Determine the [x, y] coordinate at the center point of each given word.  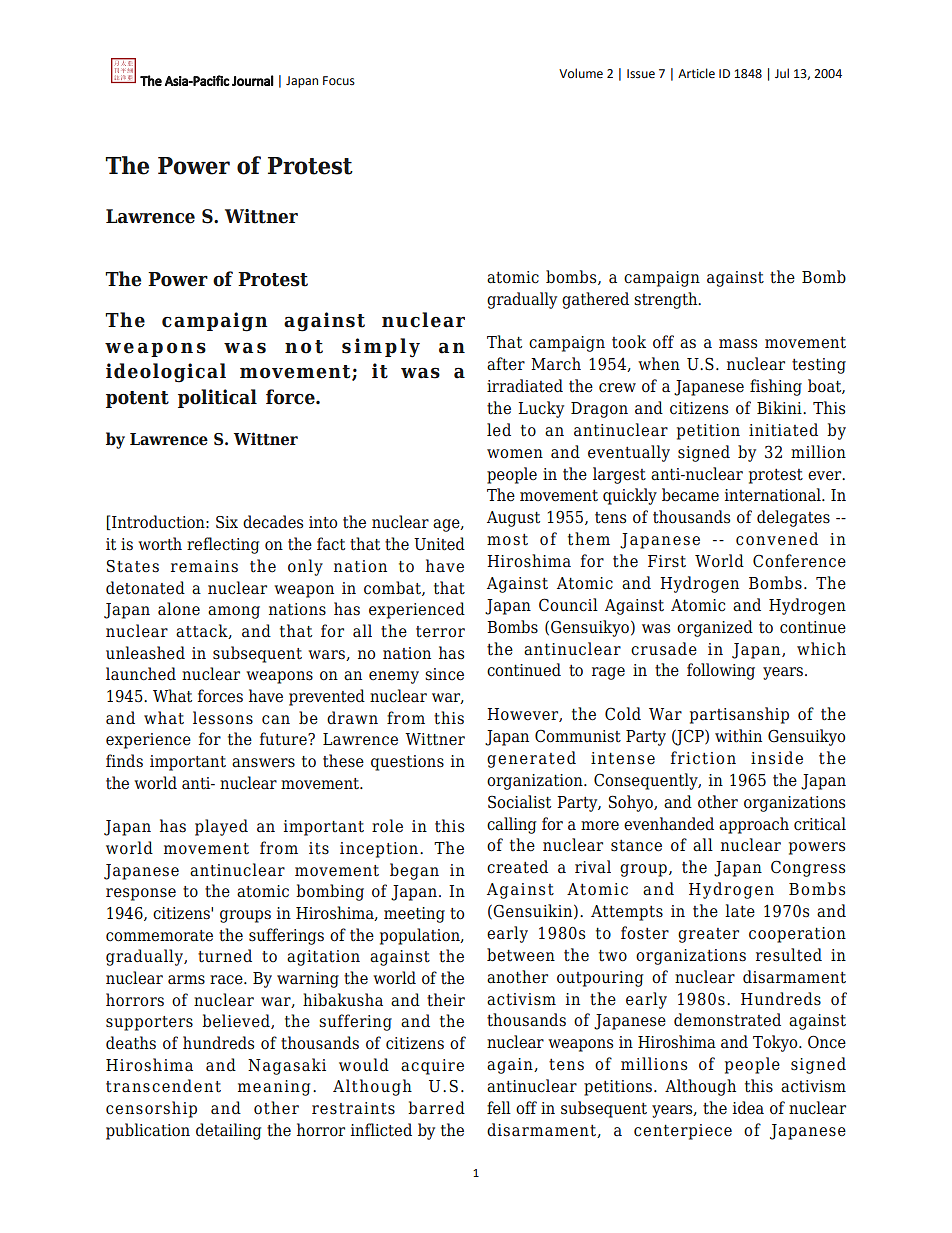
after [506, 364]
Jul [782, 73]
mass [738, 344]
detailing [228, 1131]
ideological [166, 373]
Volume [581, 73]
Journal [253, 80]
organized [715, 628]
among [234, 612]
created [517, 867]
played [221, 827]
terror [440, 632]
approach [754, 825]
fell [499, 1108]
